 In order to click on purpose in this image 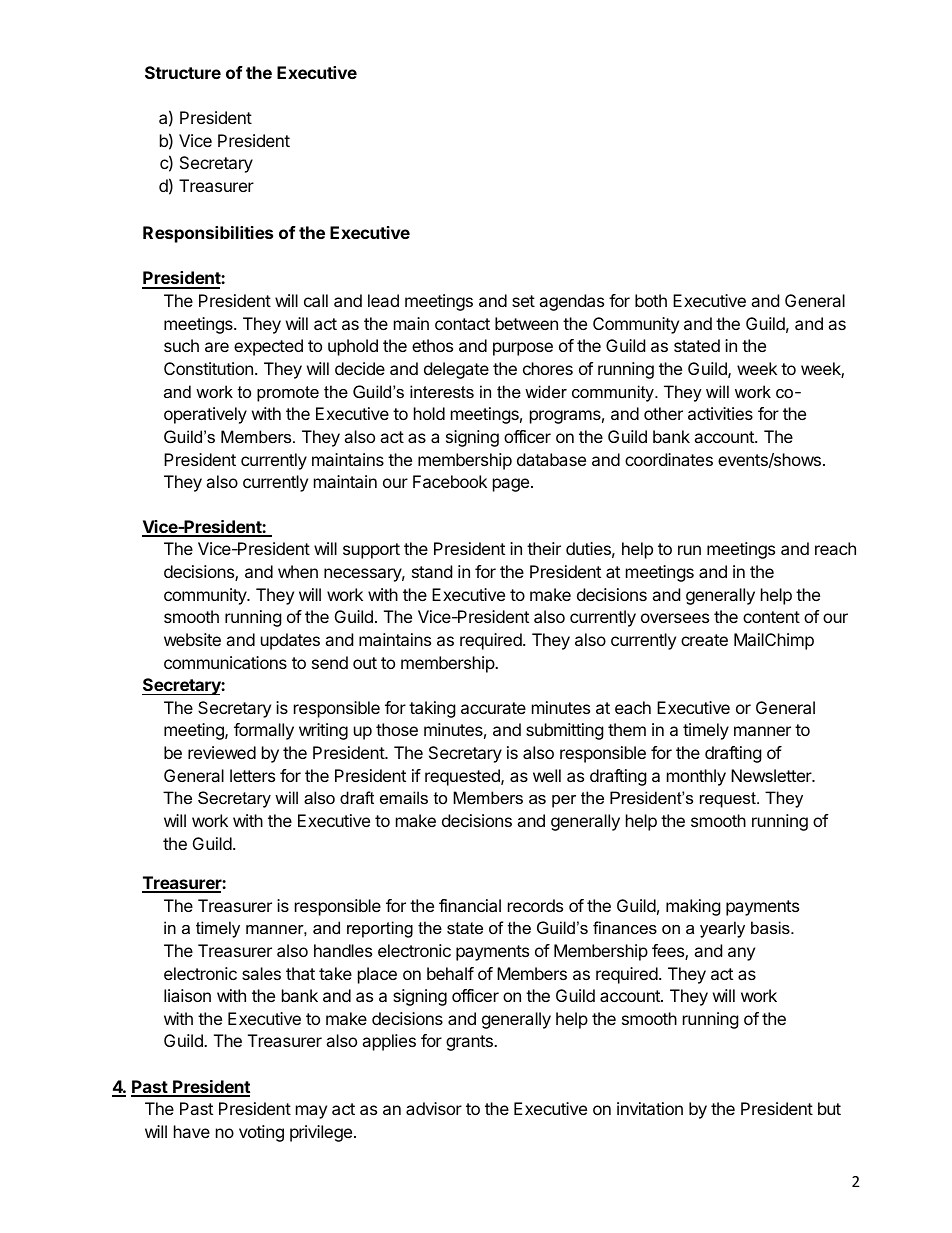, I will do `click(523, 349)`.
